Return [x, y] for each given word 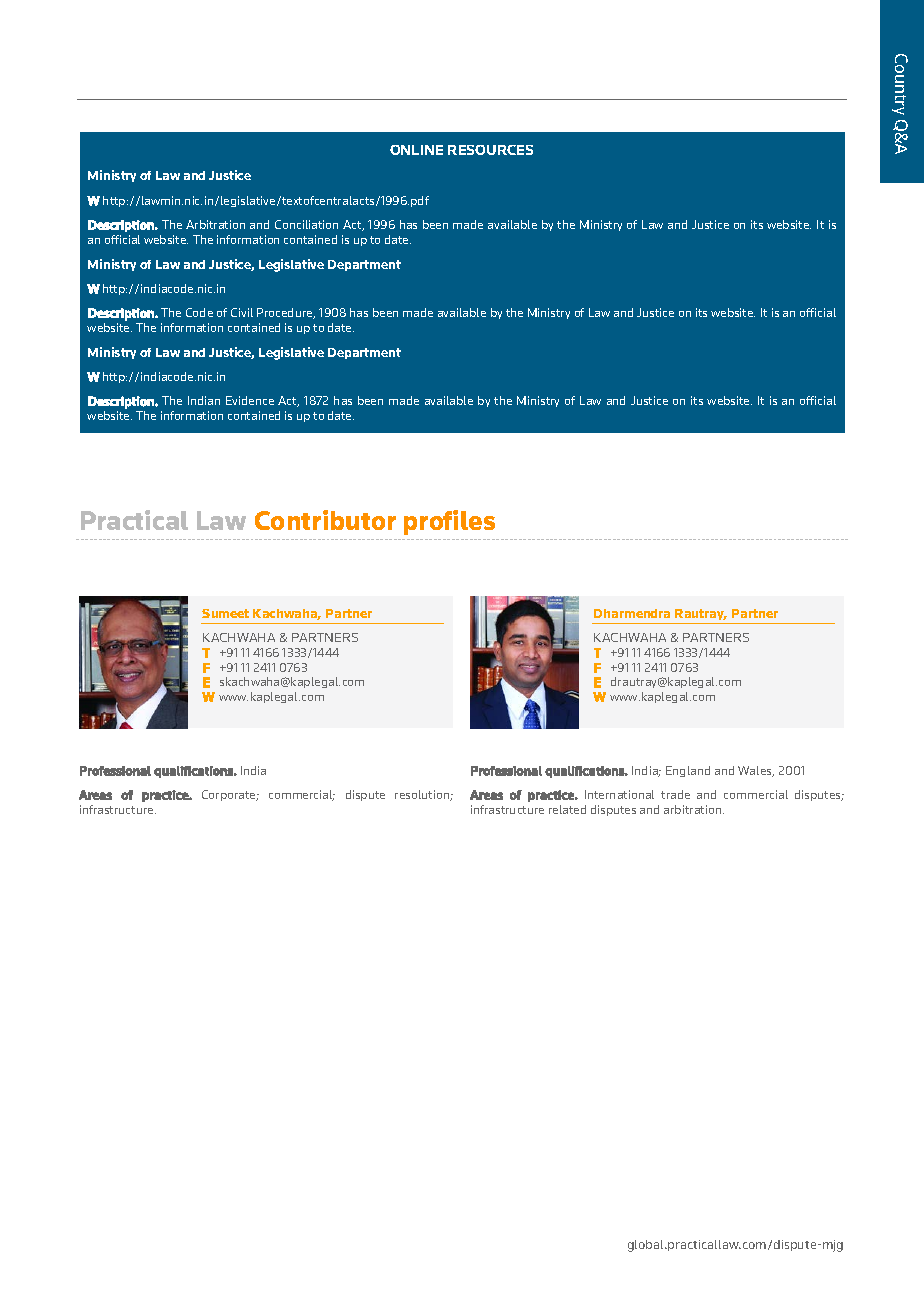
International [619, 794]
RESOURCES [490, 150]
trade [675, 794]
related [567, 809]
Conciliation [306, 224]
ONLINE [416, 150]
